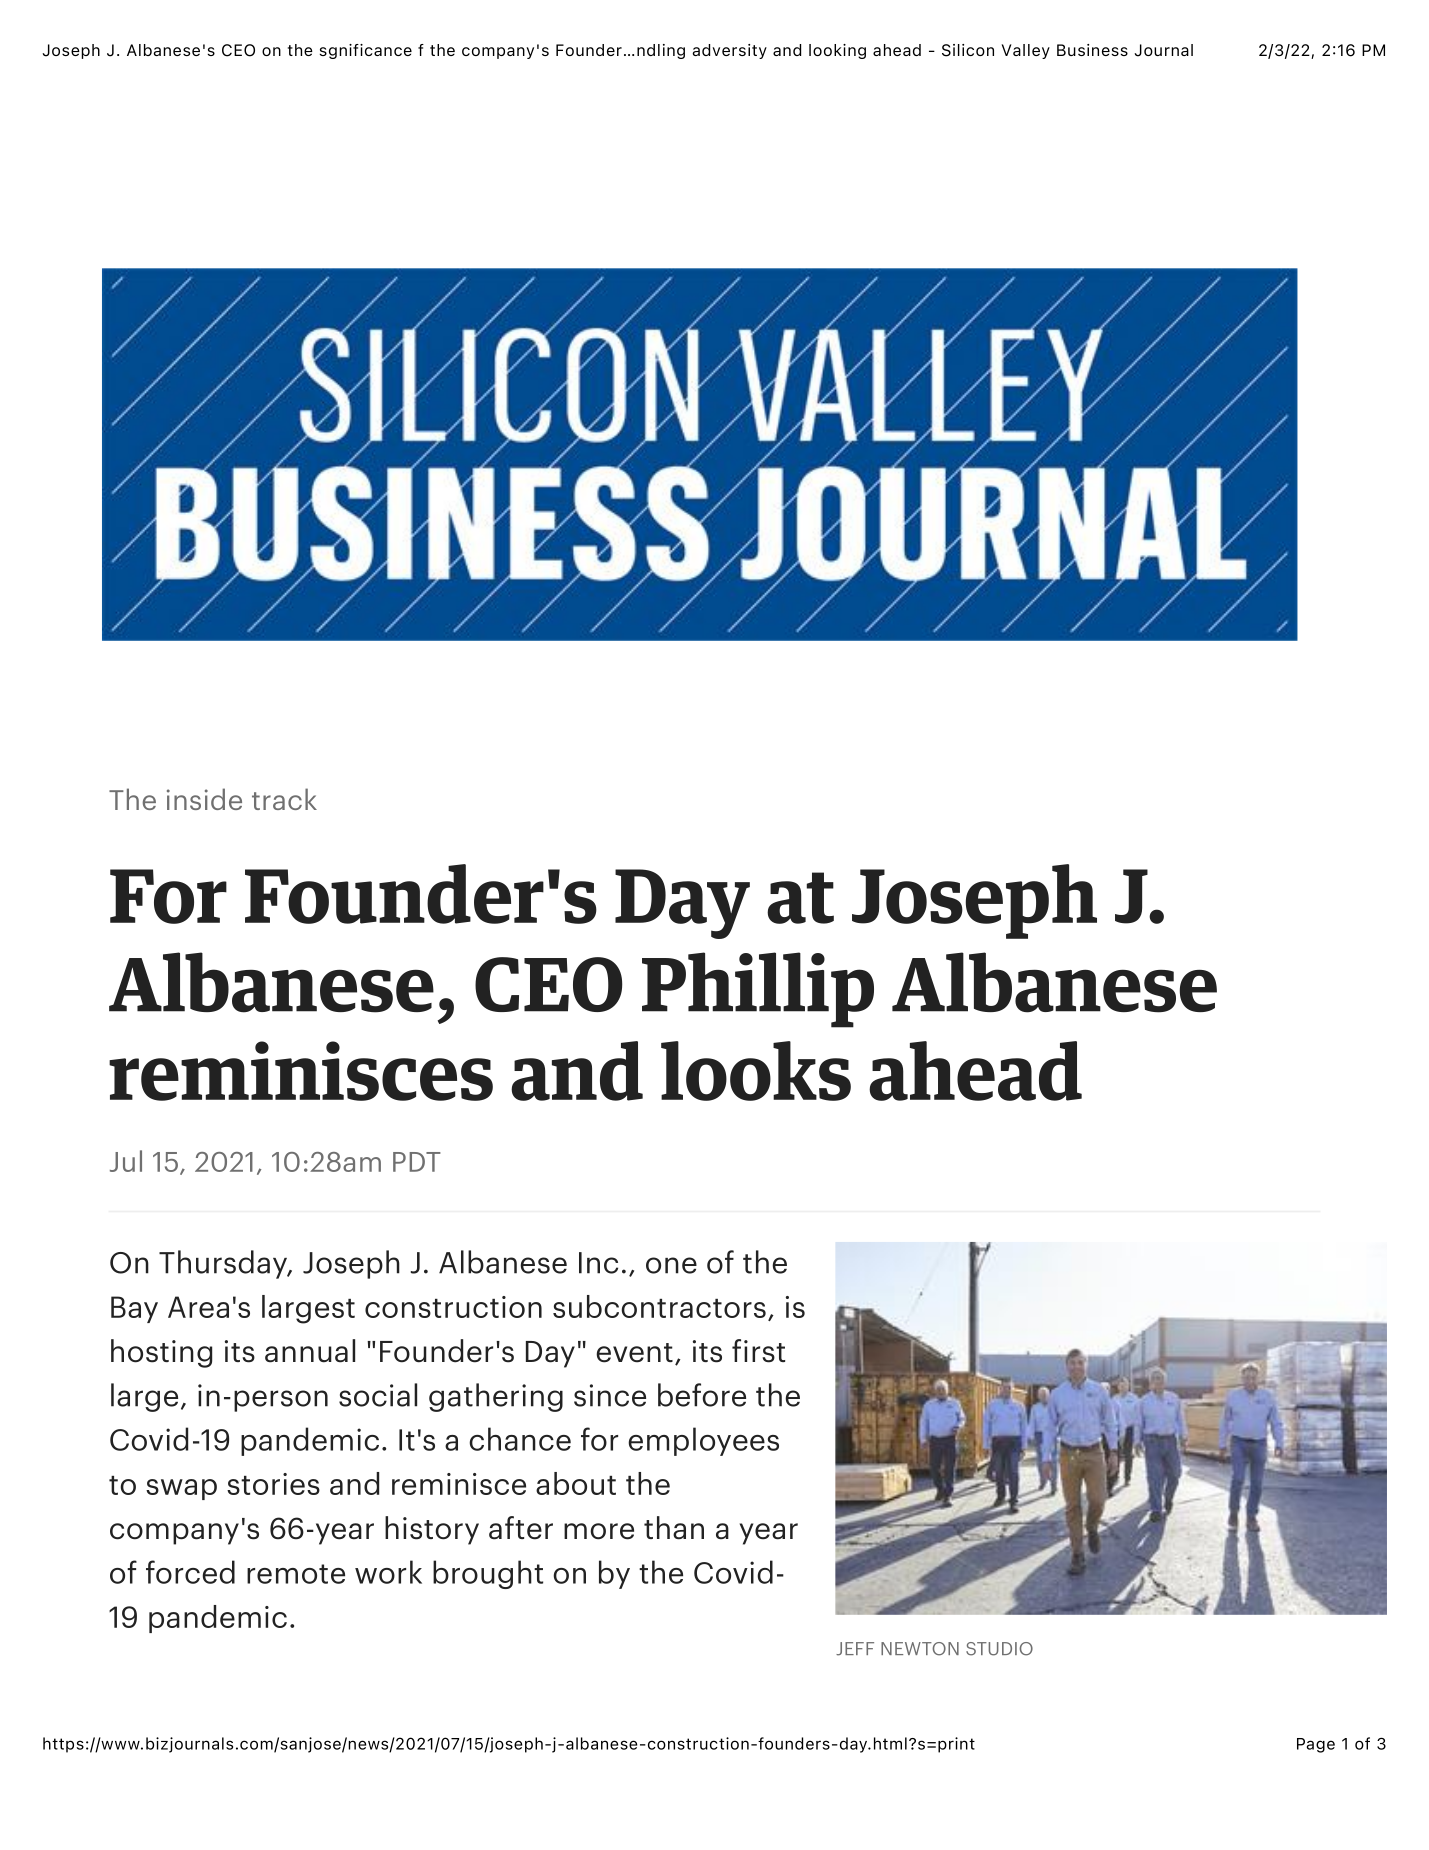  I want to click on looks, so click(756, 1071).
